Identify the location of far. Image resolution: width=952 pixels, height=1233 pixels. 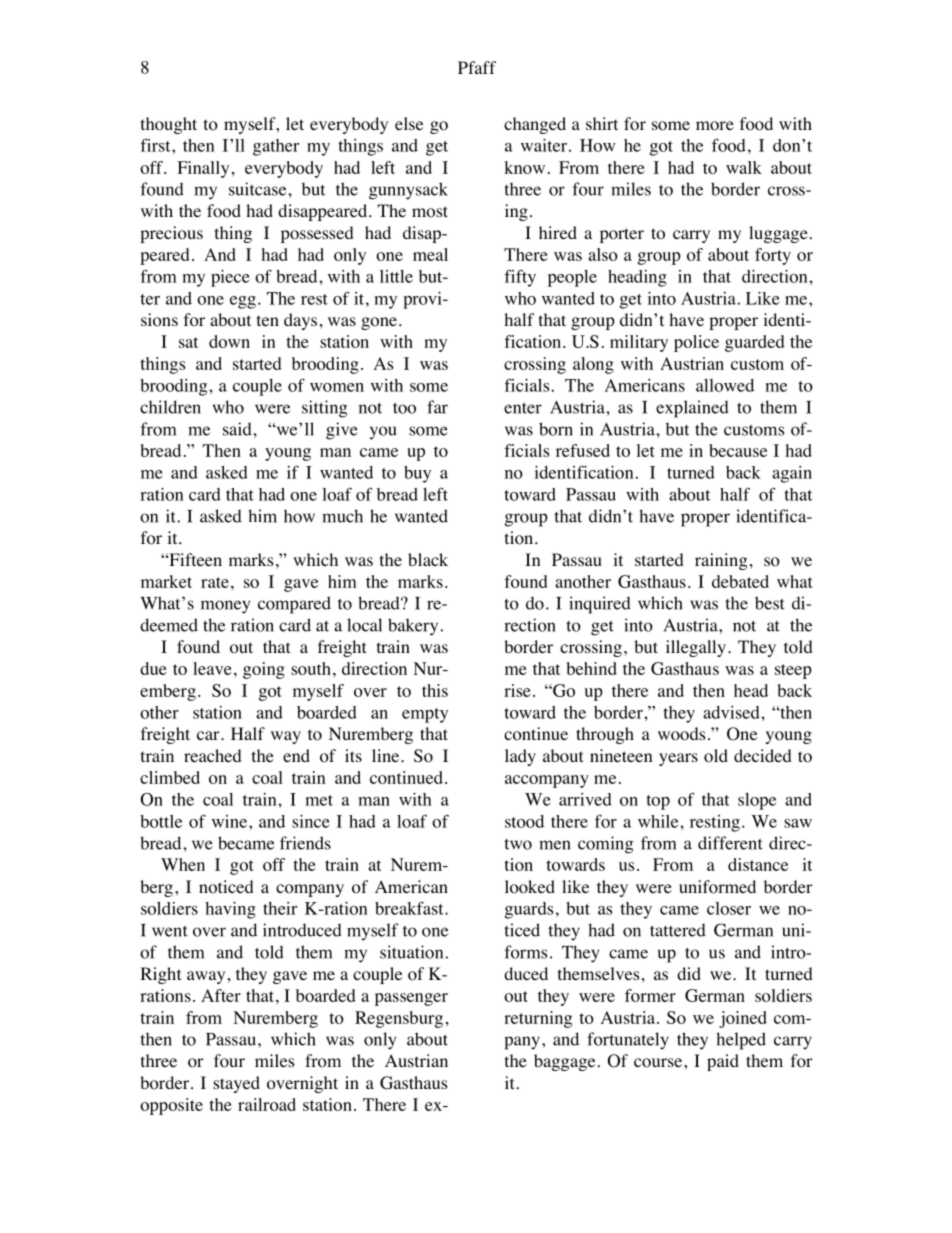
(437, 407).
